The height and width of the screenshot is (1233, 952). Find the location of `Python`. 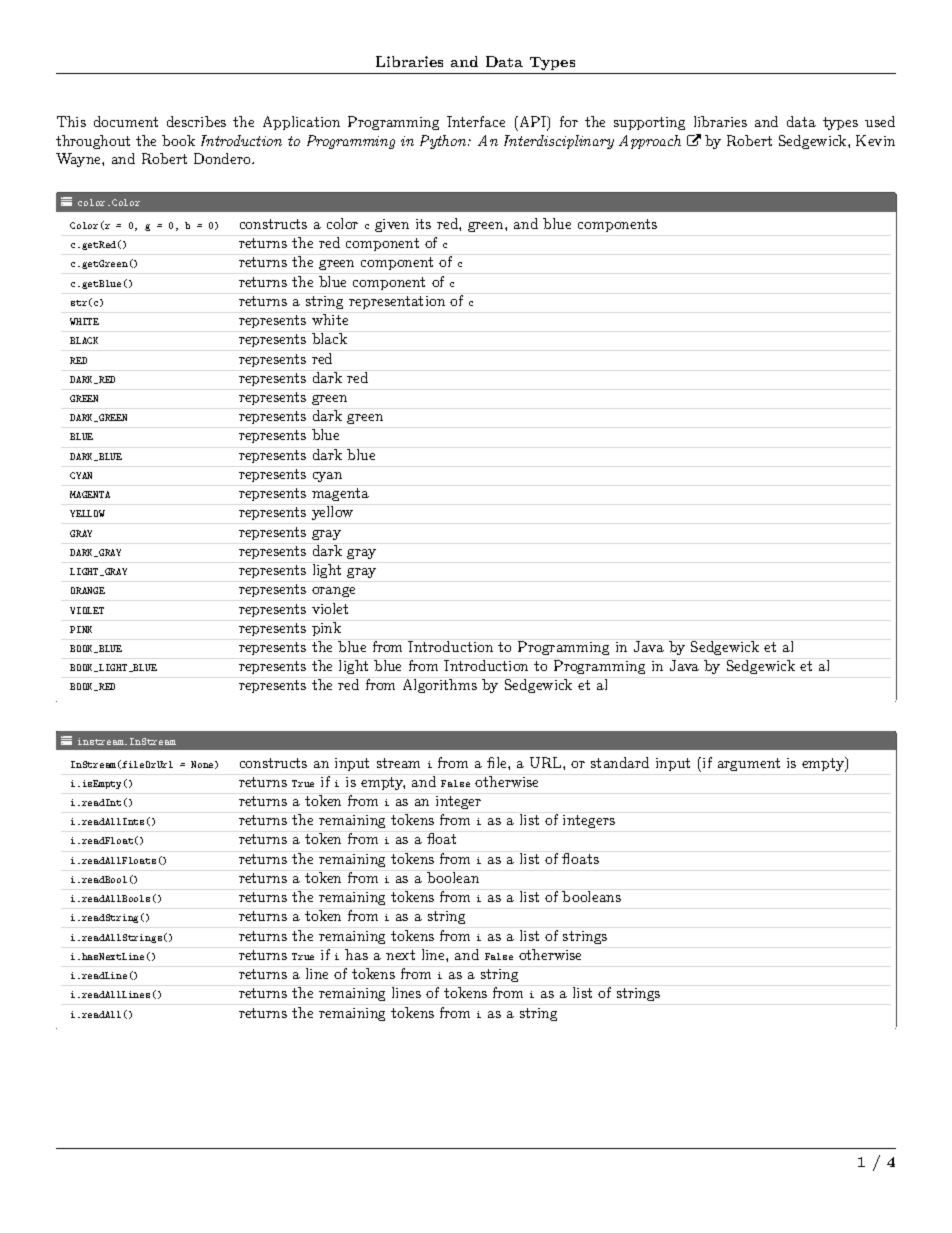

Python is located at coordinates (444, 142).
